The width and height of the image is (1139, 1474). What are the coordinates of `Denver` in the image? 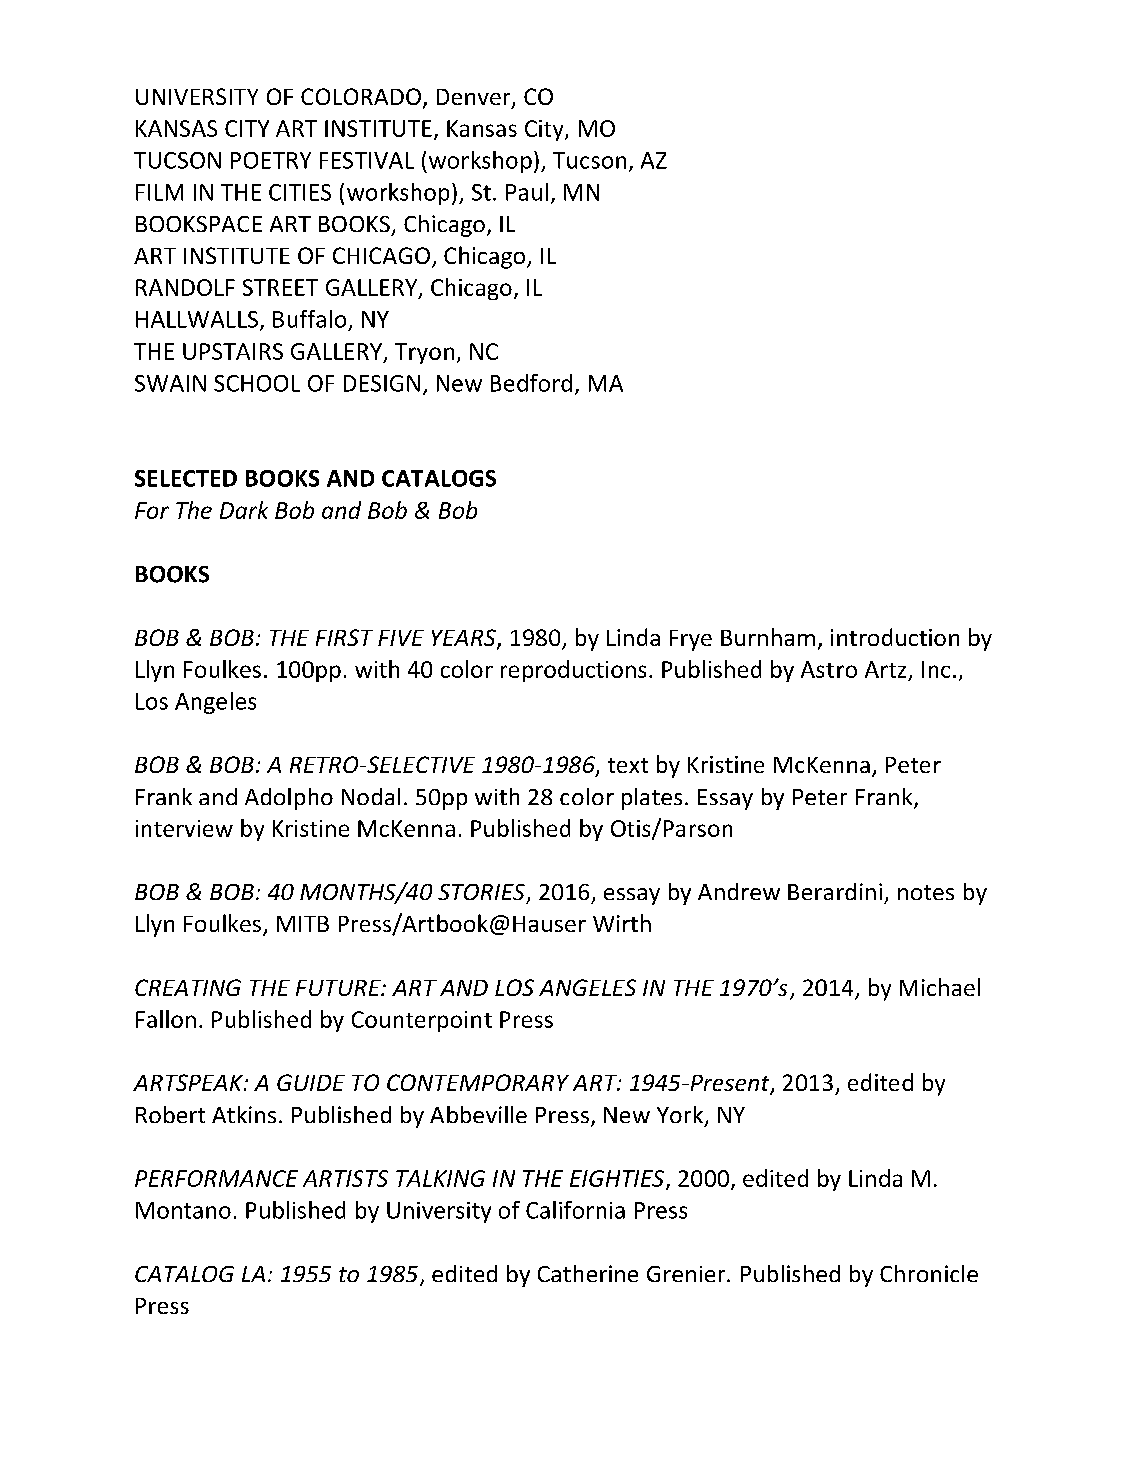 It's located at (475, 98).
